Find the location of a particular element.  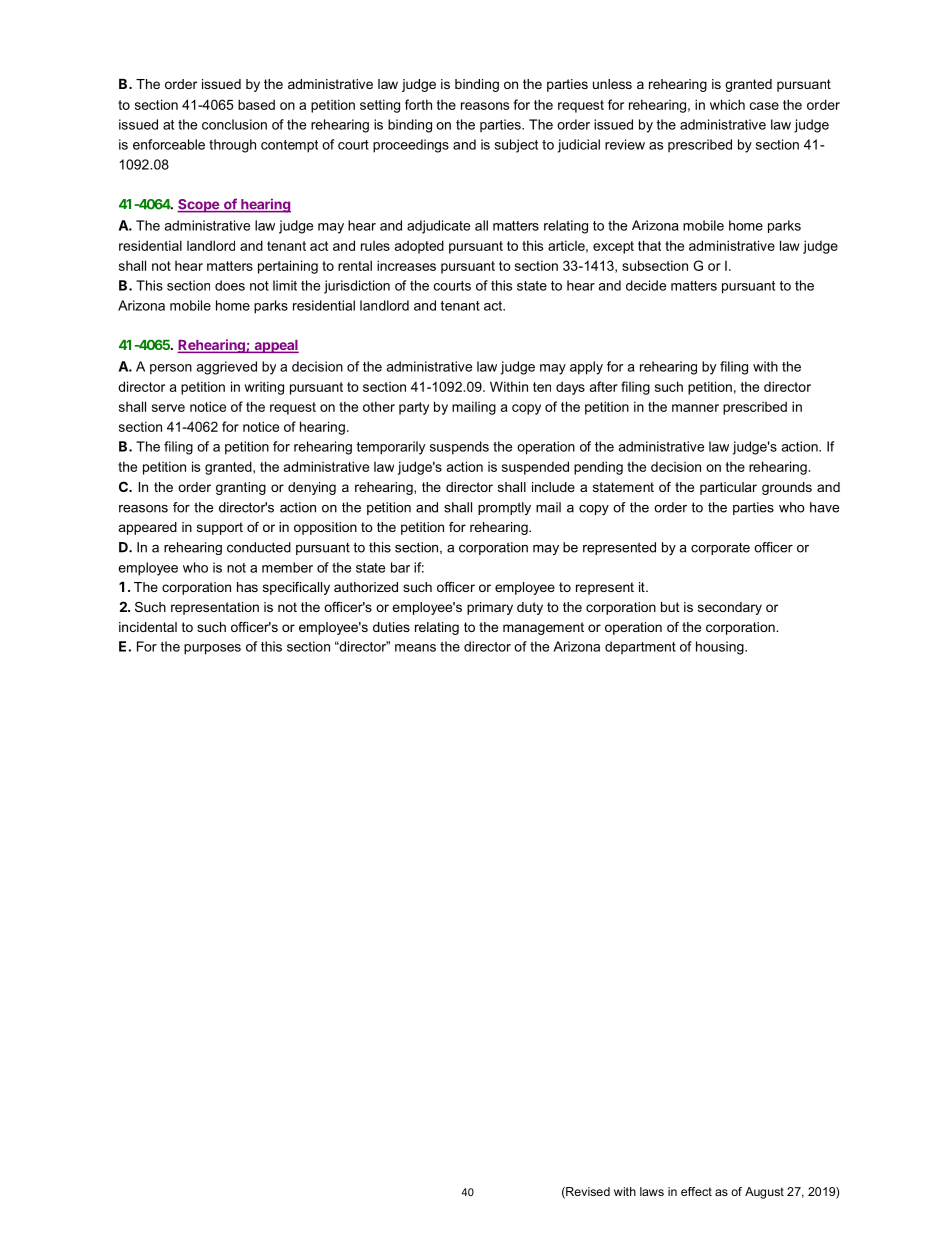

particular is located at coordinates (728, 488).
